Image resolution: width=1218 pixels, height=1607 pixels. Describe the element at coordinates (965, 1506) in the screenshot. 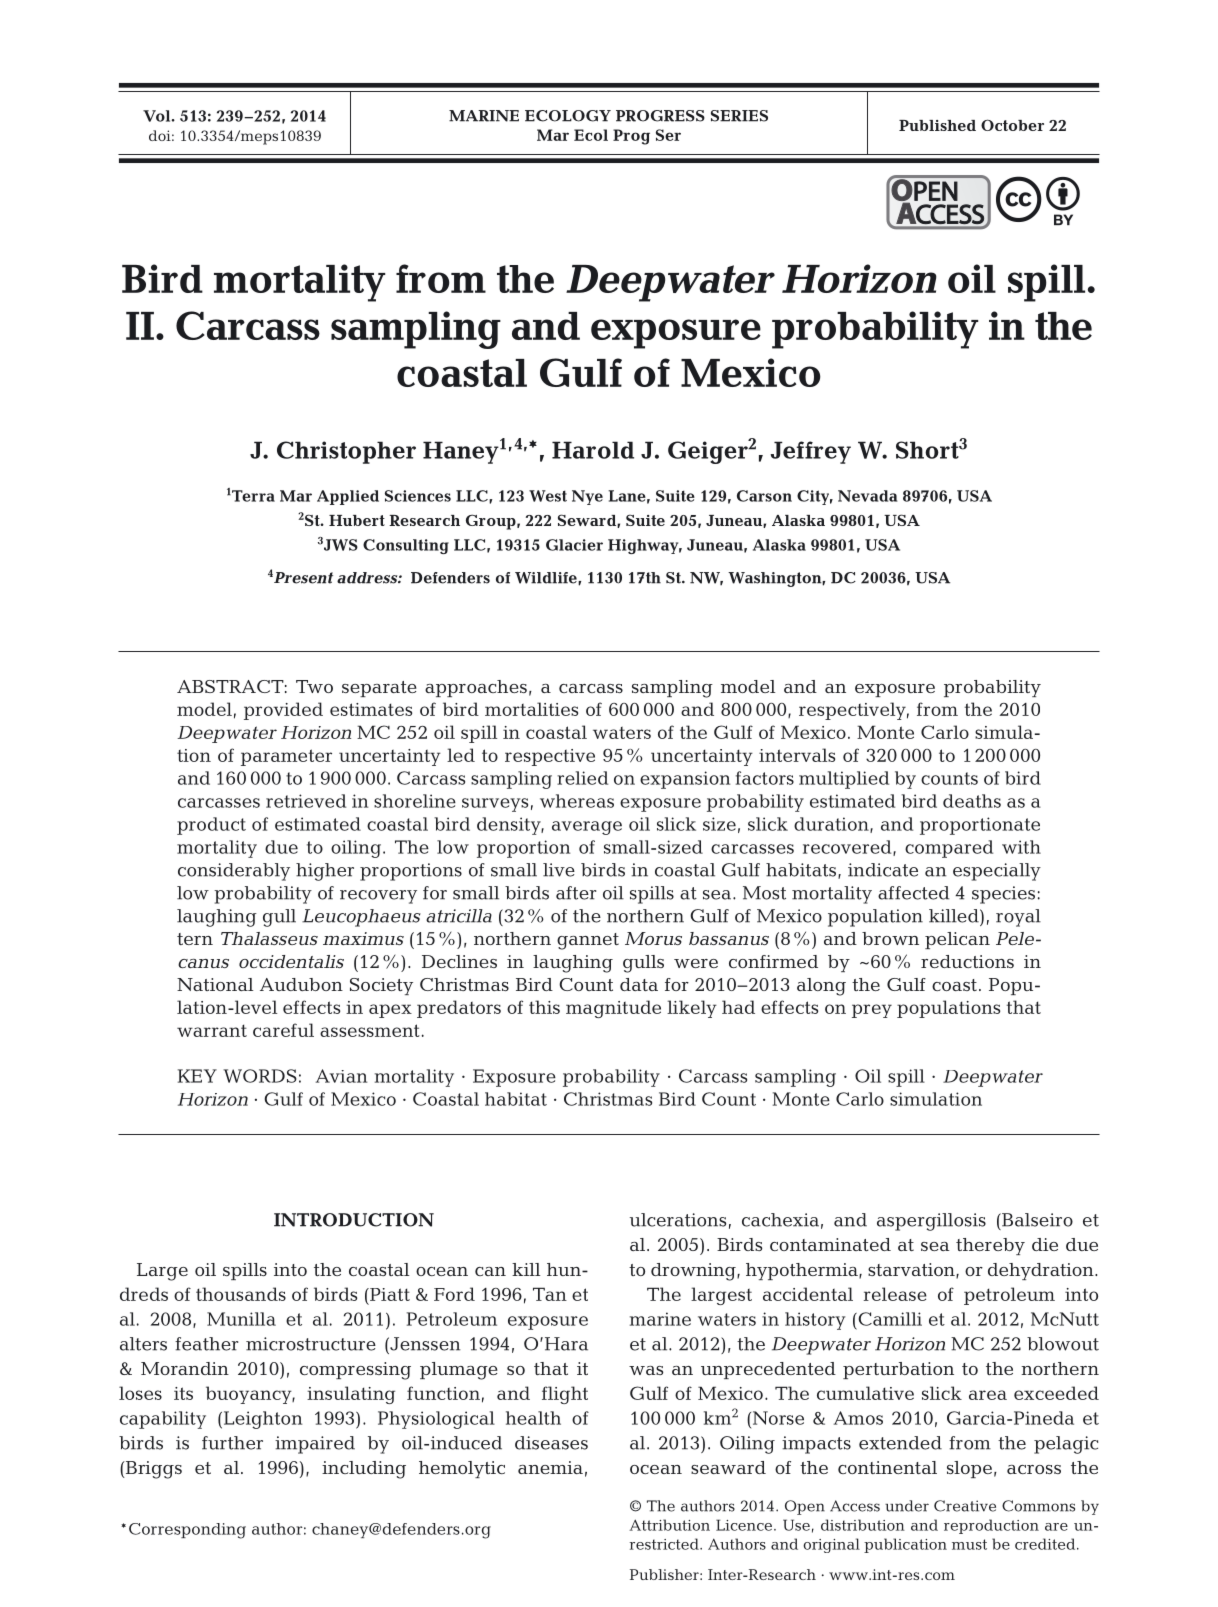

I see `Creative` at that location.
